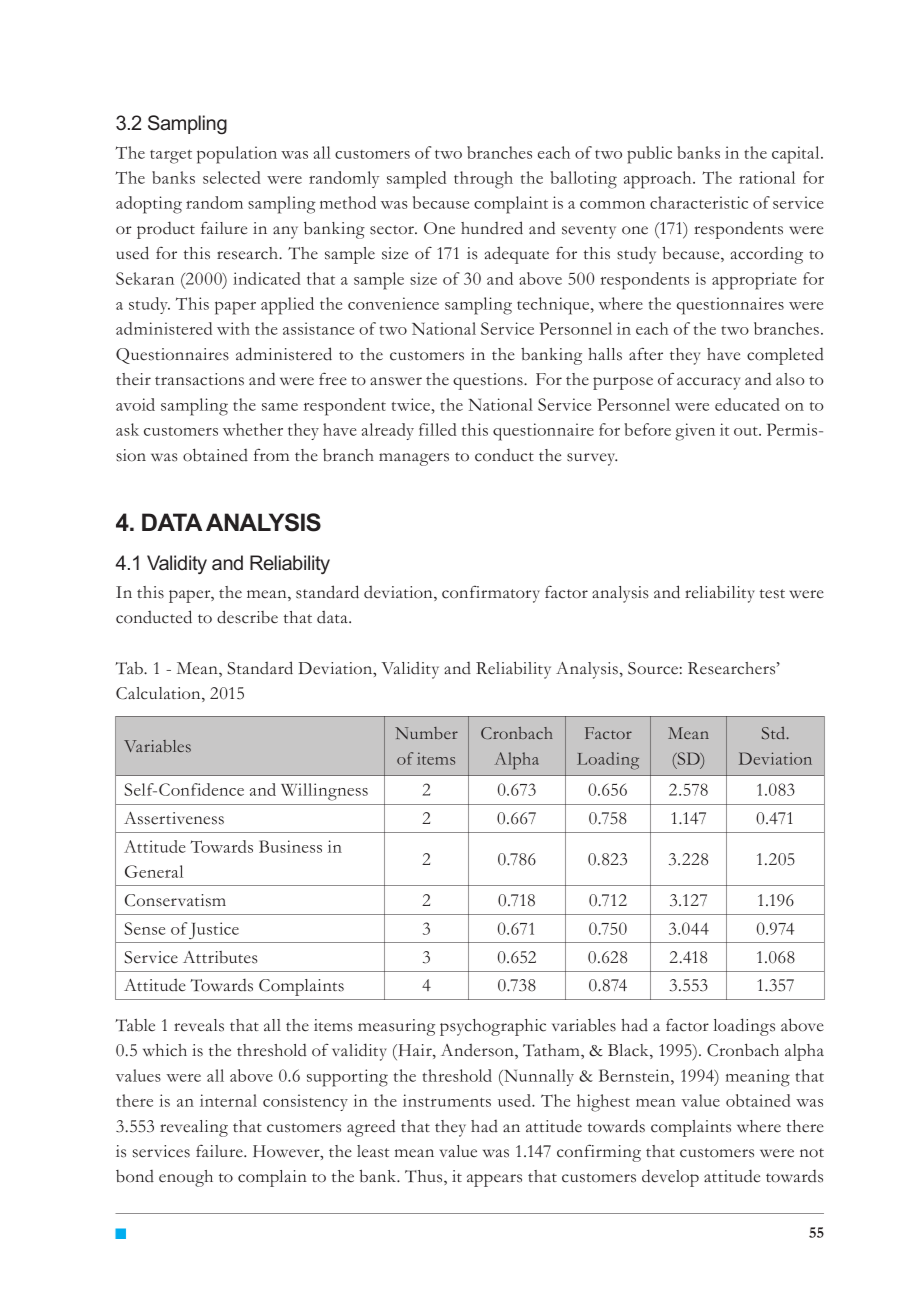  Describe the element at coordinates (194, 1128) in the screenshot. I see `revealing` at that location.
